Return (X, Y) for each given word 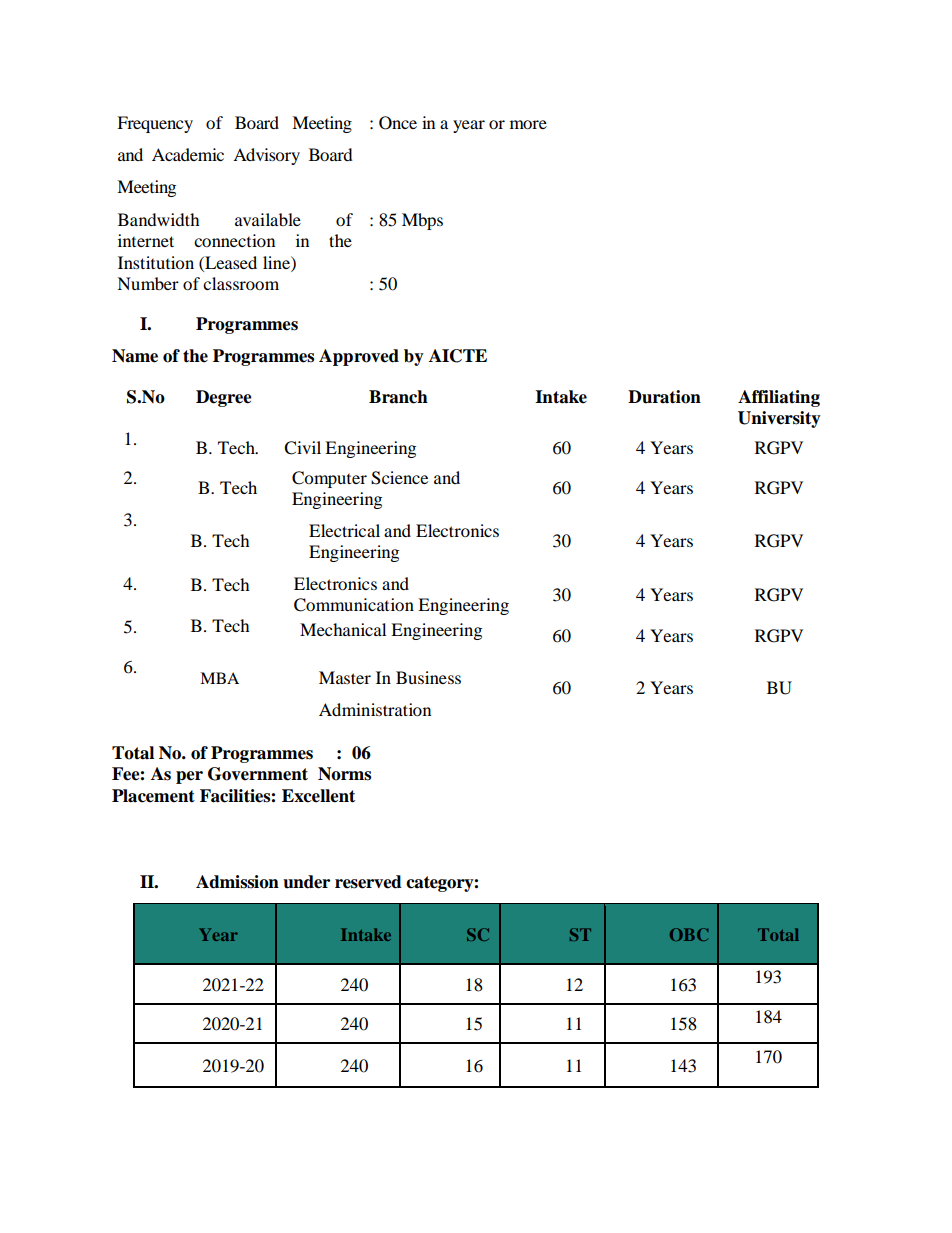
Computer (329, 479)
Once (398, 123)
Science (399, 478)
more (528, 124)
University (779, 419)
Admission (237, 882)
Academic (188, 154)
